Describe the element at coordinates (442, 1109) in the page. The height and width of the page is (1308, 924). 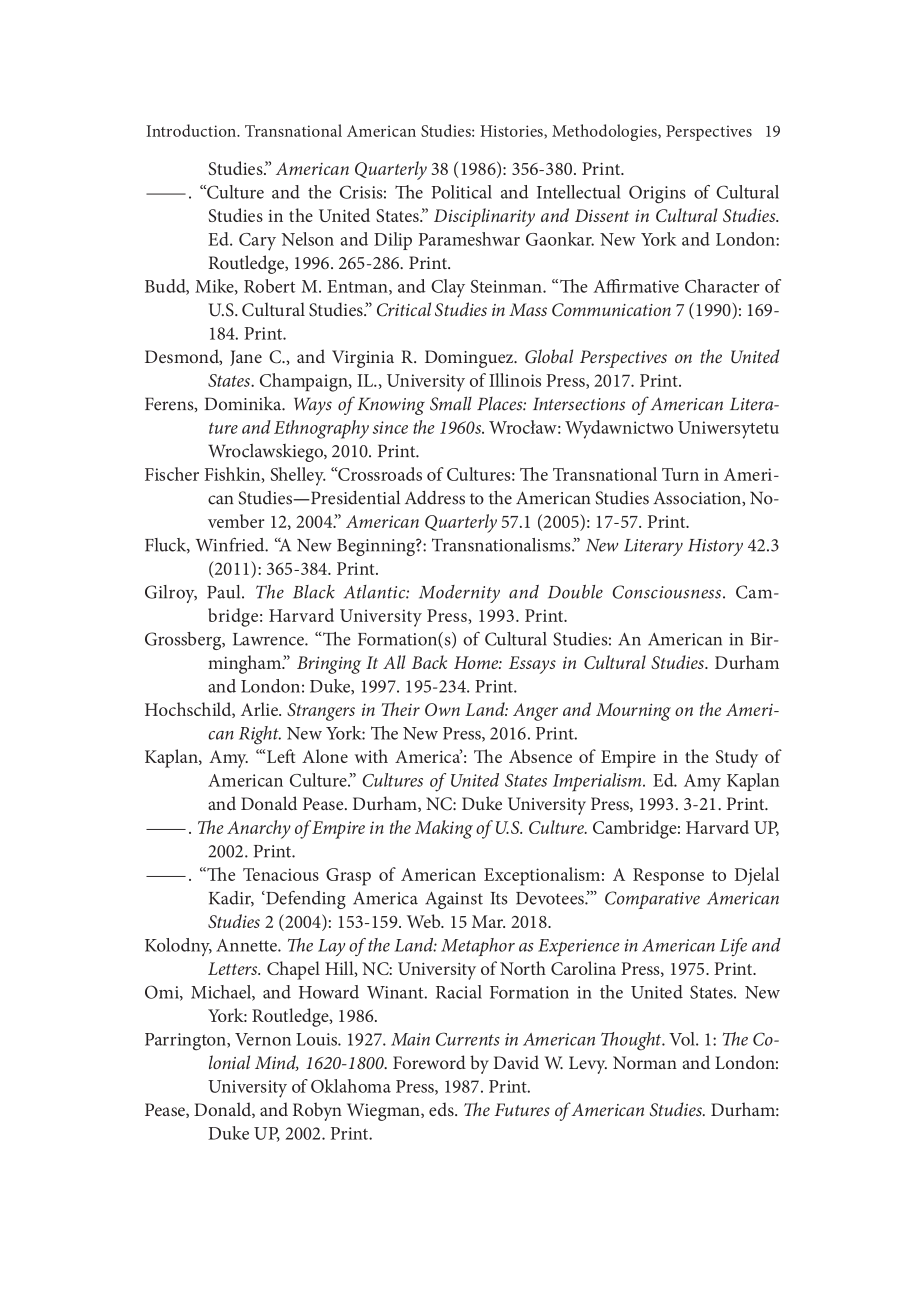
I see `eds` at that location.
